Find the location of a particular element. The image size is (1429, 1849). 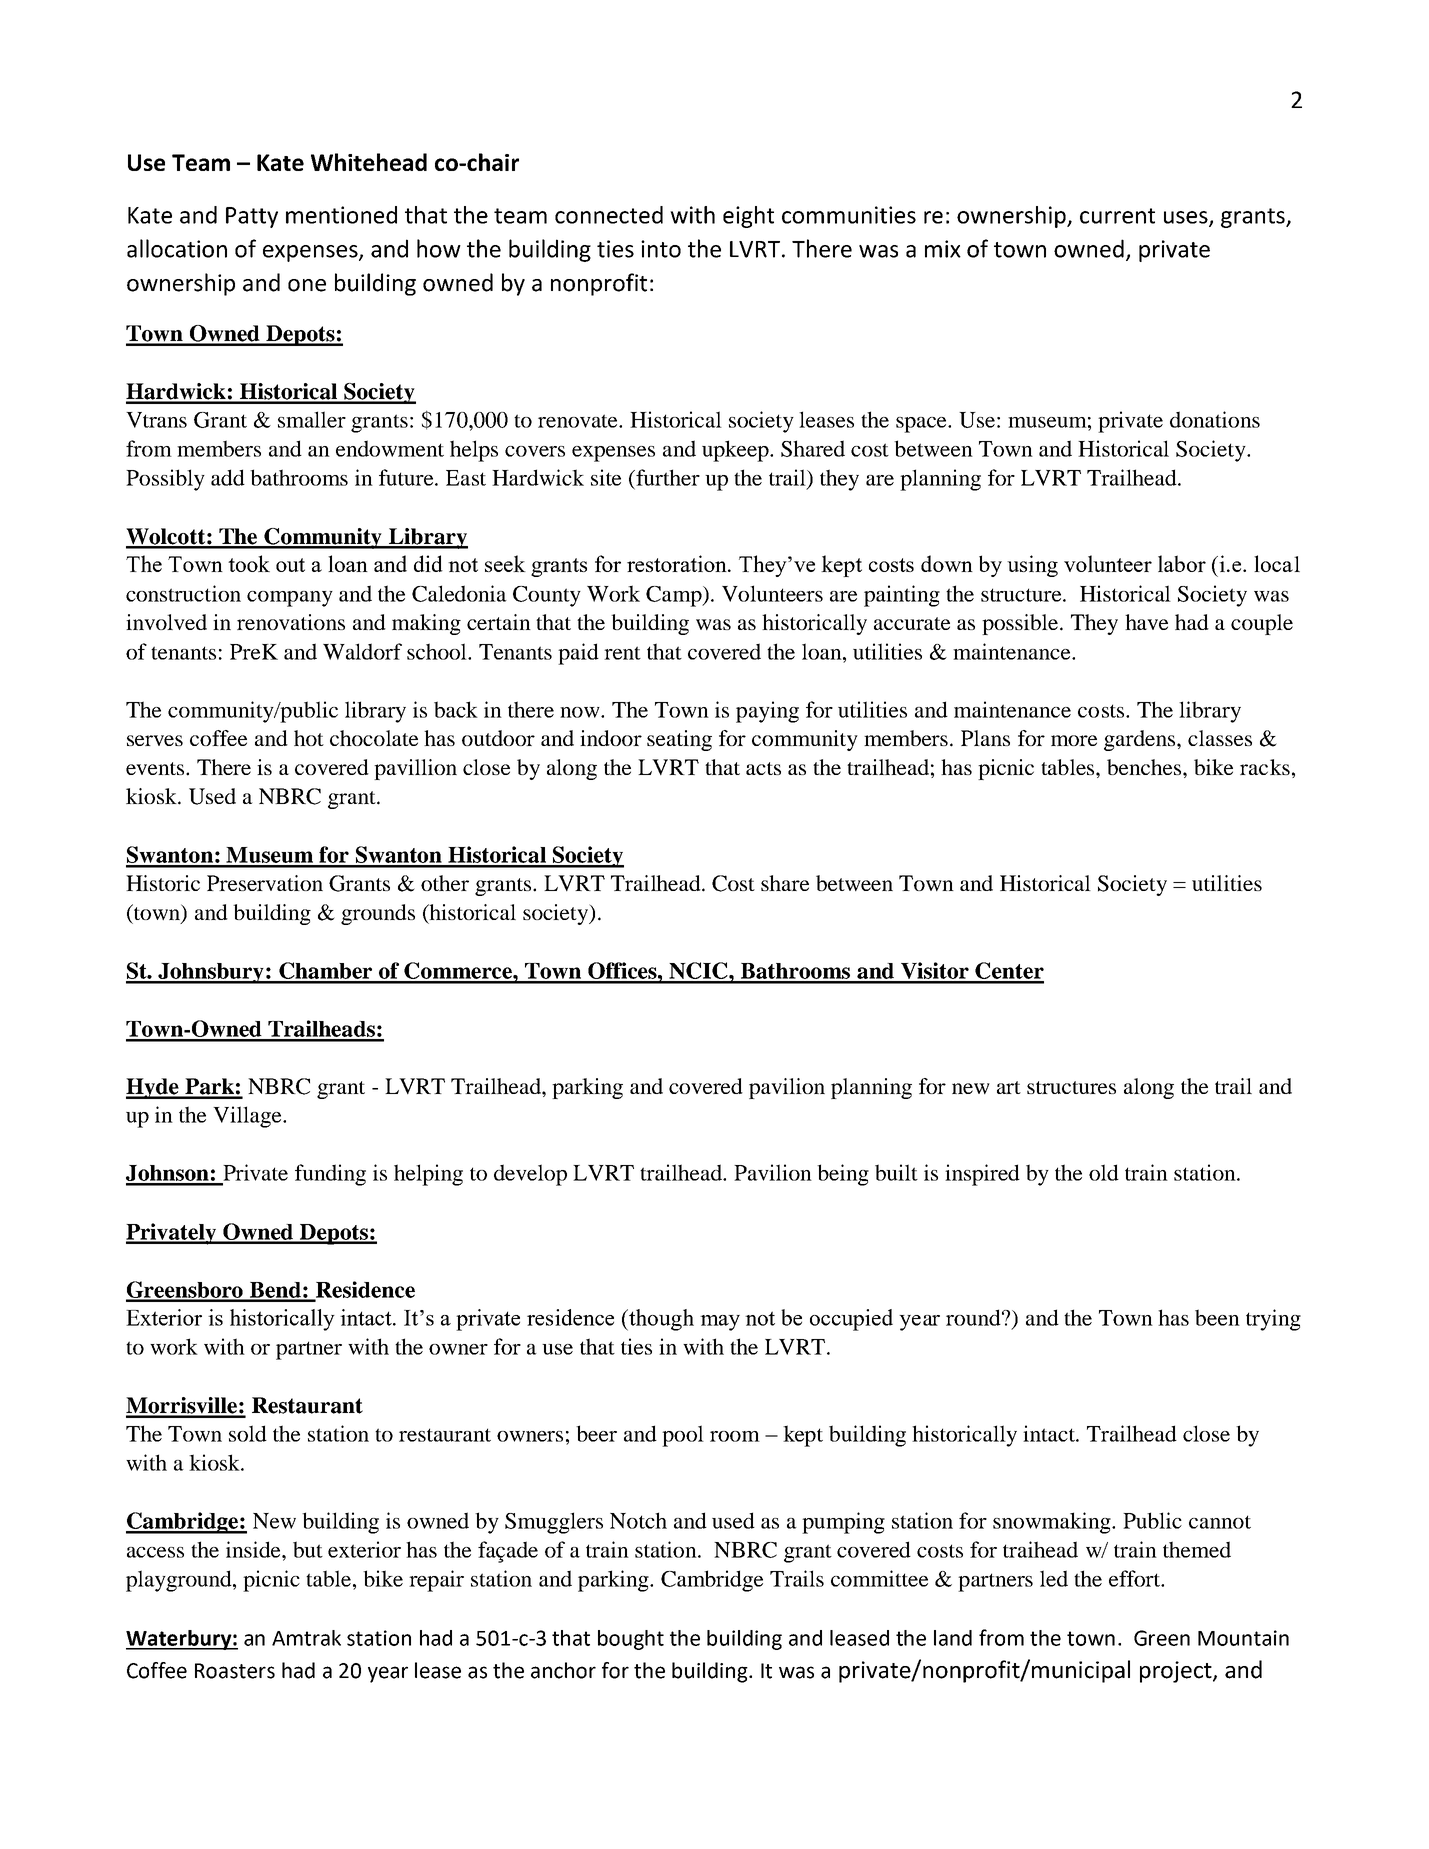

eight is located at coordinates (748, 217).
